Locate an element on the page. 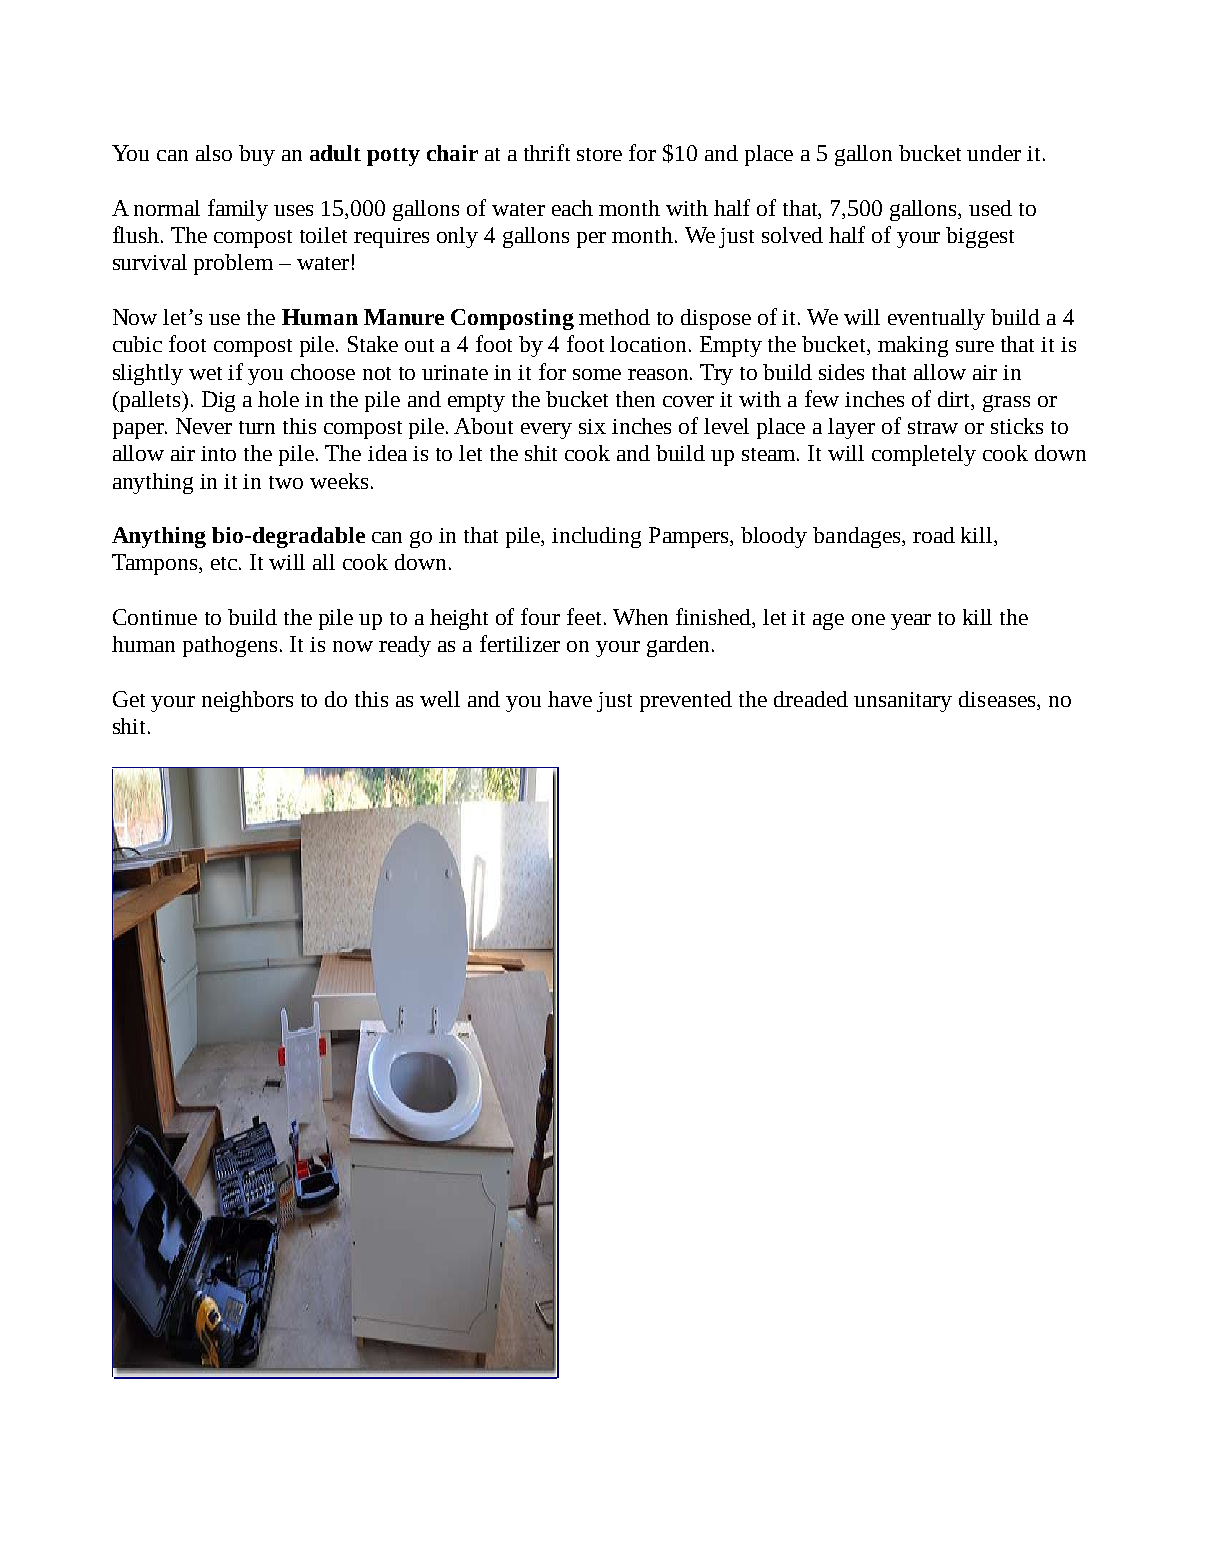 The width and height of the image is (1208, 1564). including is located at coordinates (596, 537).
